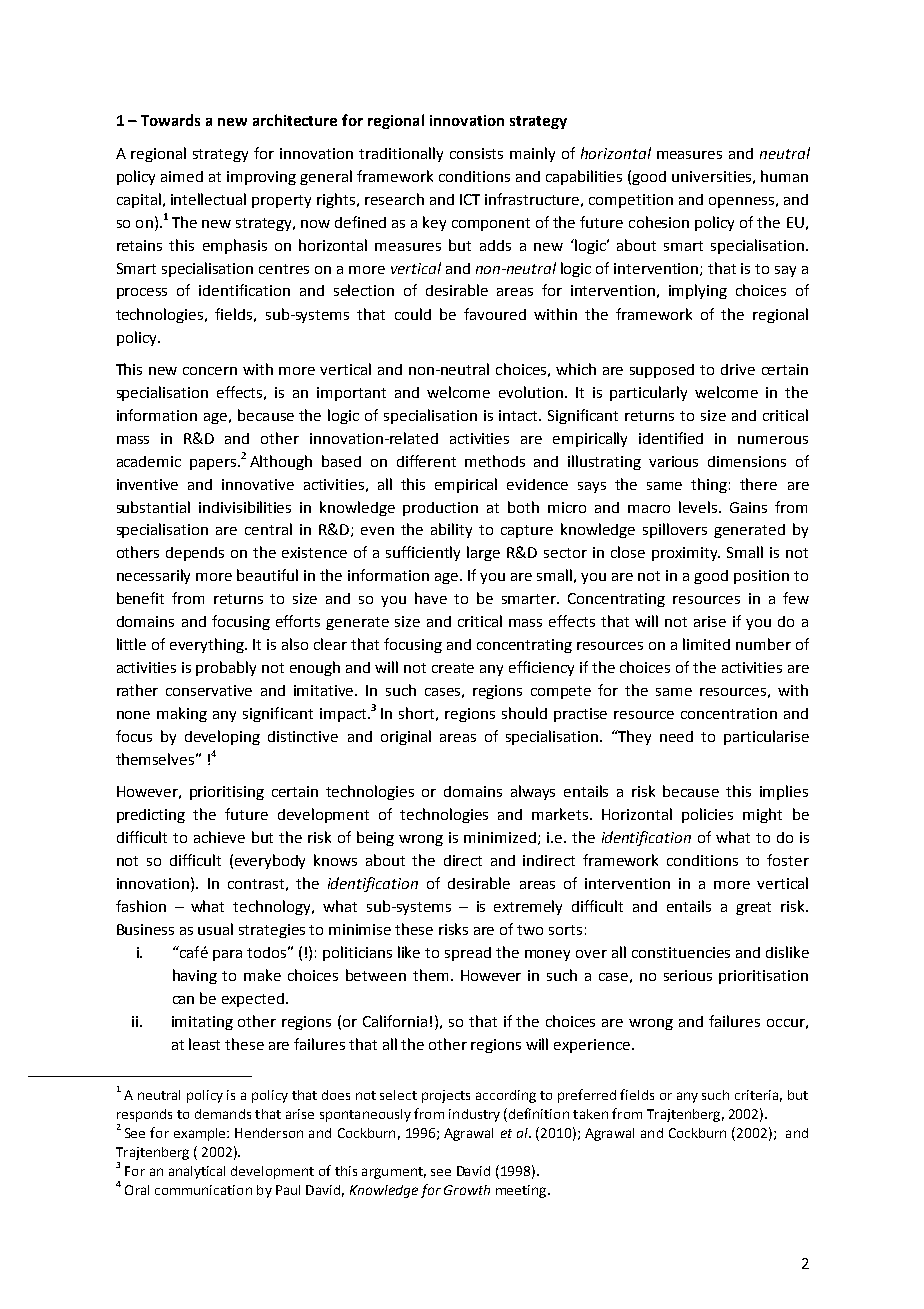 The height and width of the page is (1309, 924). What do you see at coordinates (711, 176) in the page?
I see `universities` at bounding box center [711, 176].
